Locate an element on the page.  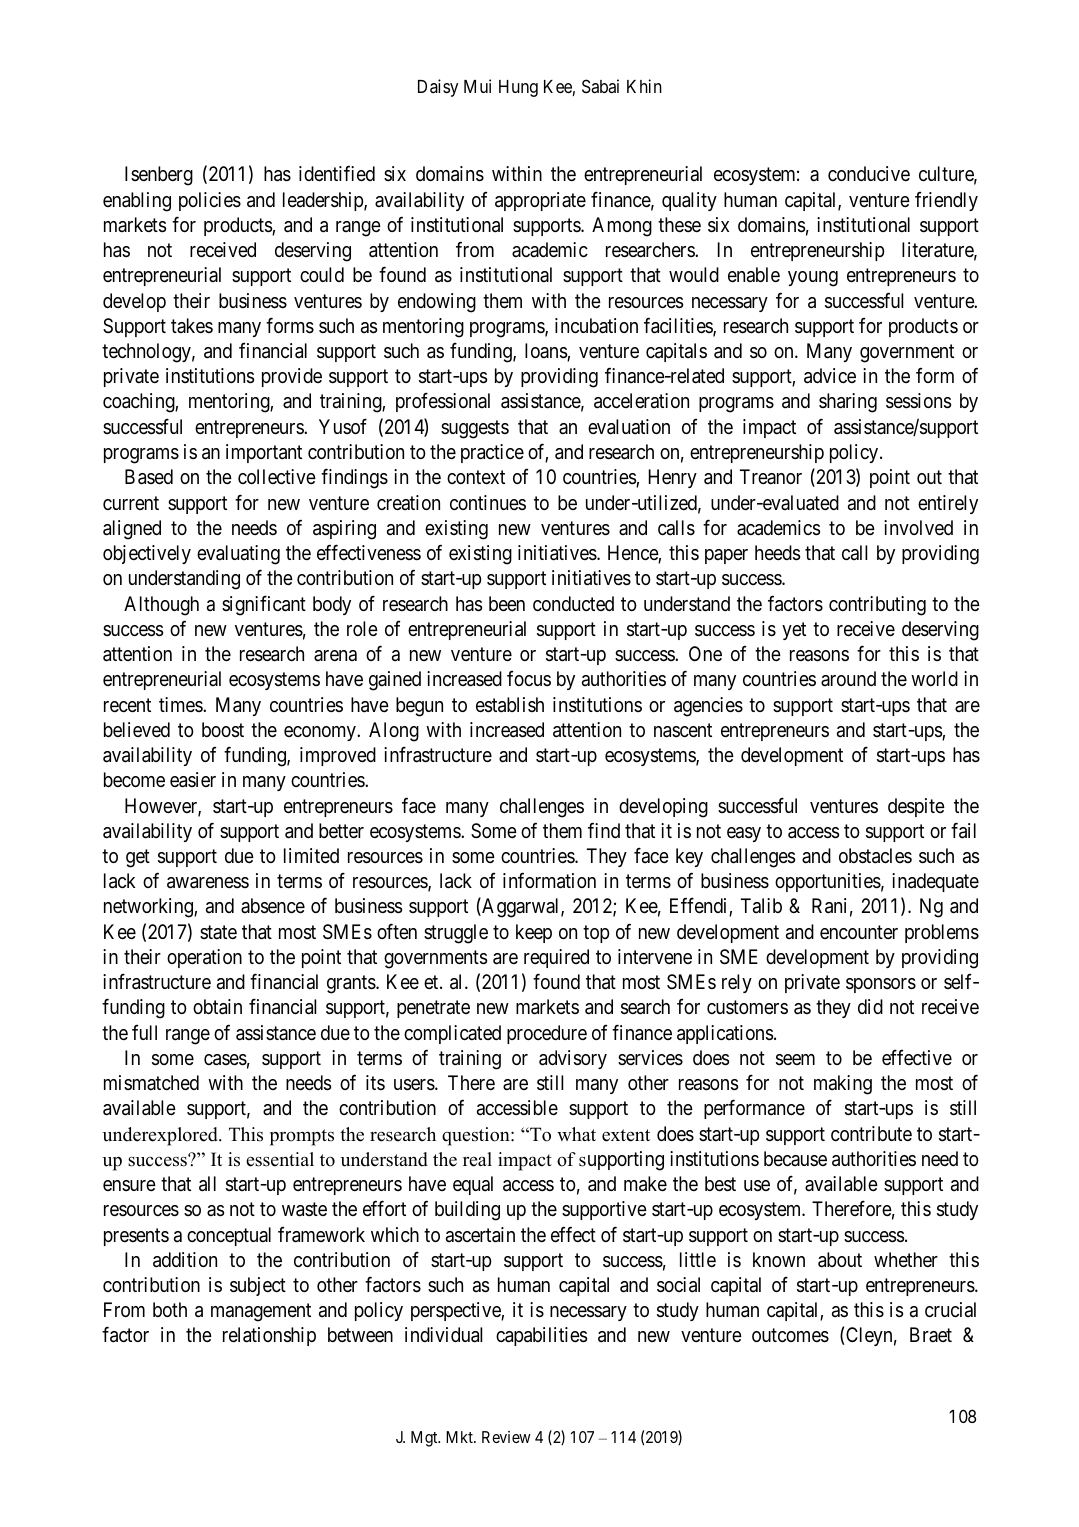
conducted is located at coordinates (573, 603).
